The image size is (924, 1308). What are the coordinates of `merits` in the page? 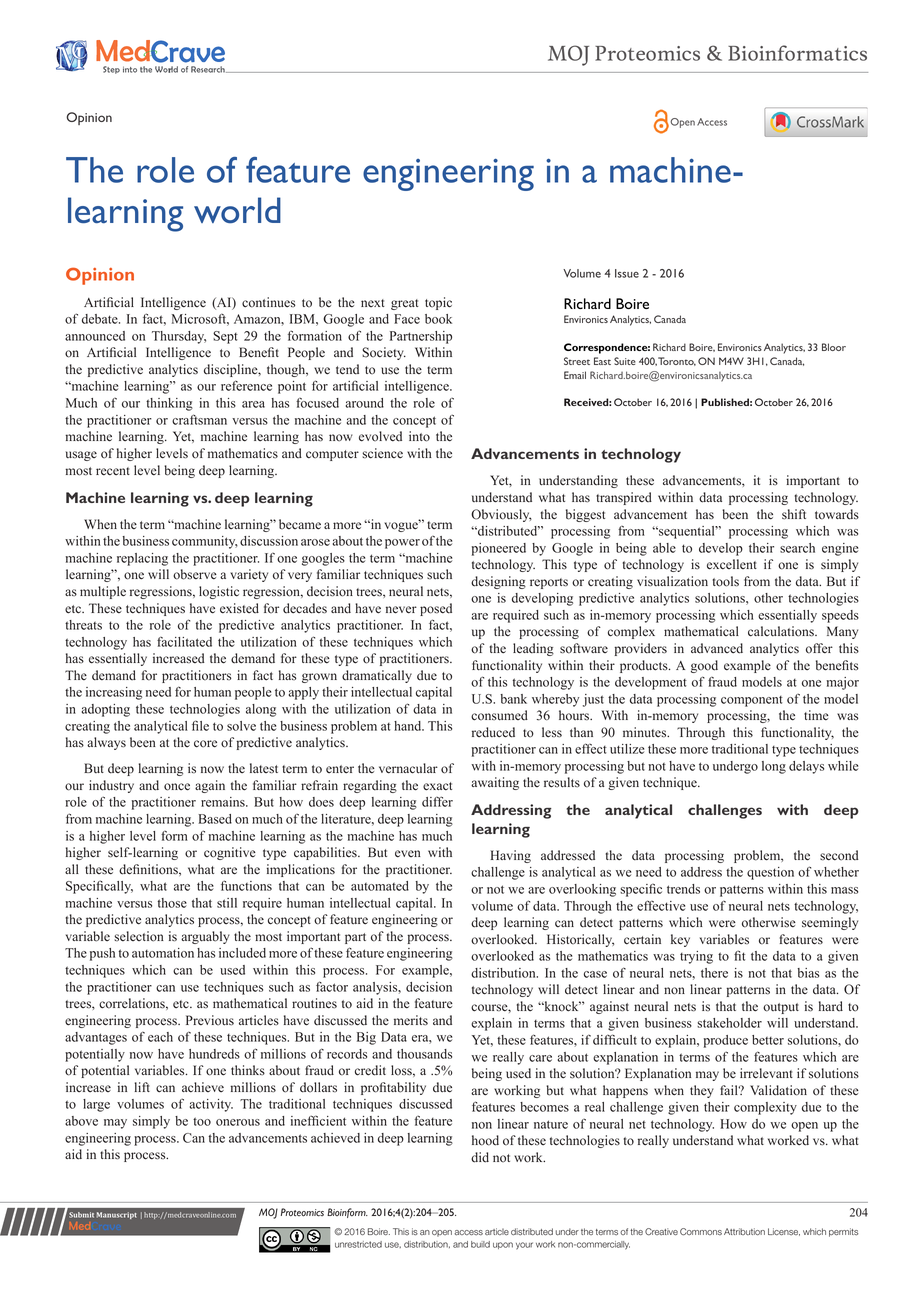 It's located at (411, 1020).
